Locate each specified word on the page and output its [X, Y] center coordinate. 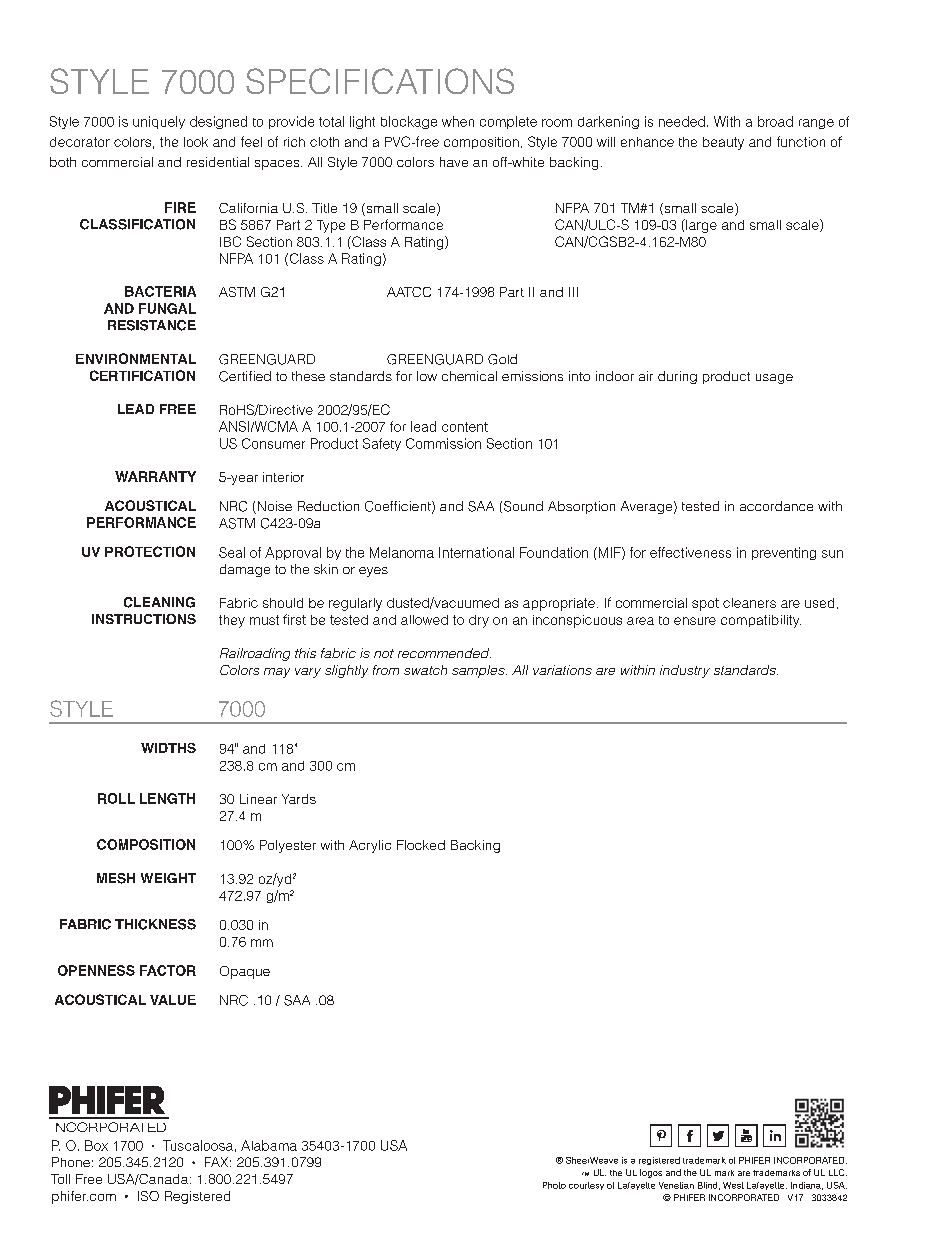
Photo [554, 1185]
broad [775, 121]
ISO [148, 1196]
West [733, 1185]
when [458, 121]
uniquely [159, 122]
